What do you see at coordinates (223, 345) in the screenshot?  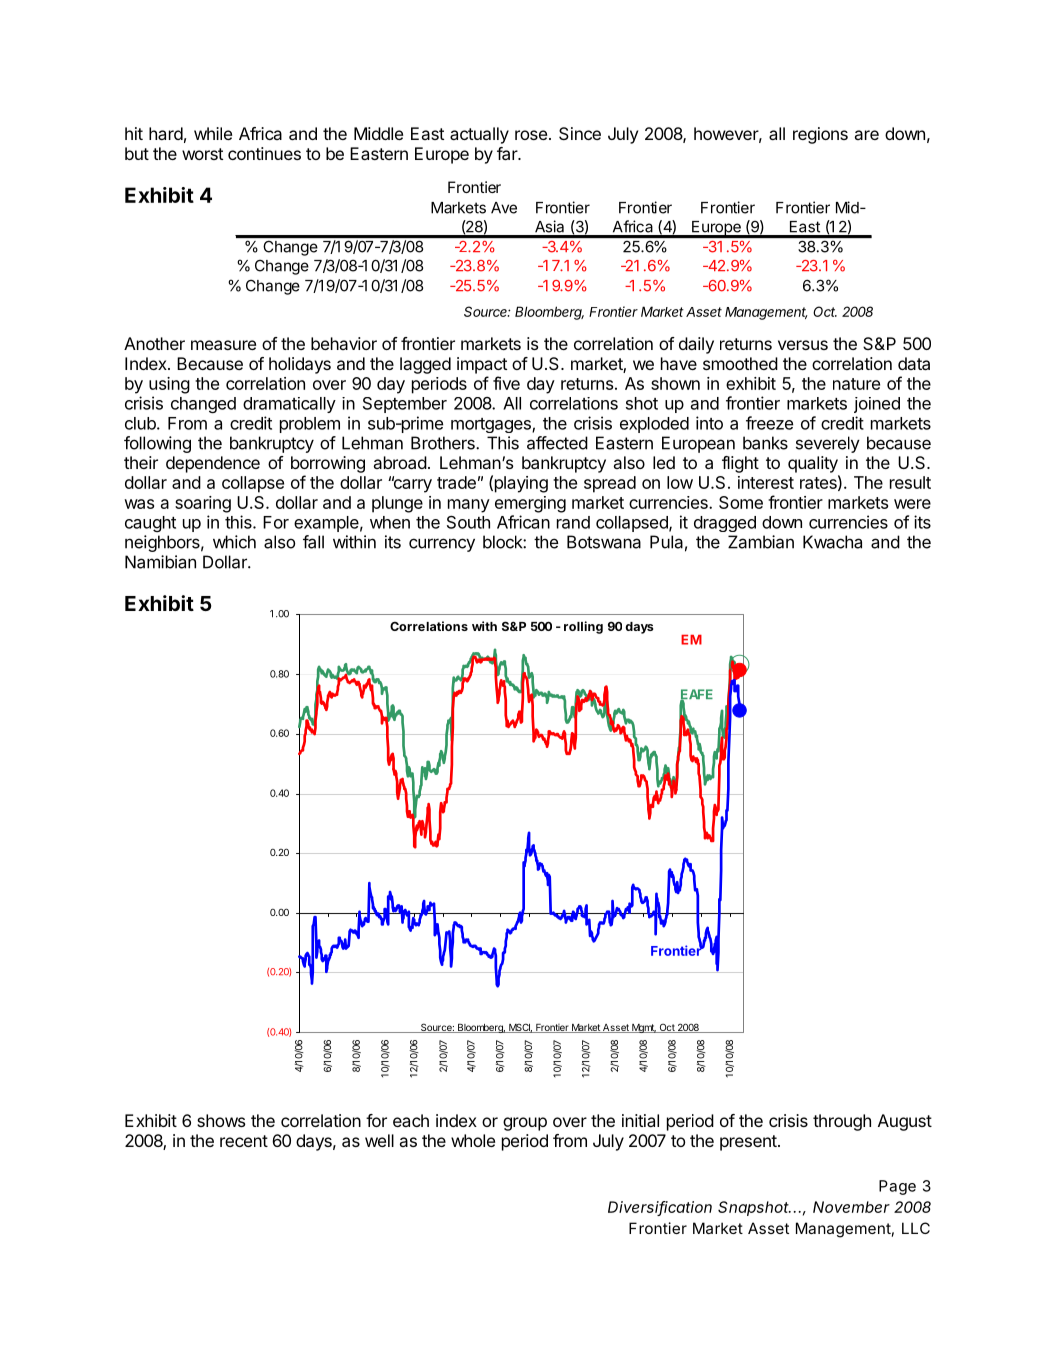 I see `measure` at bounding box center [223, 345].
